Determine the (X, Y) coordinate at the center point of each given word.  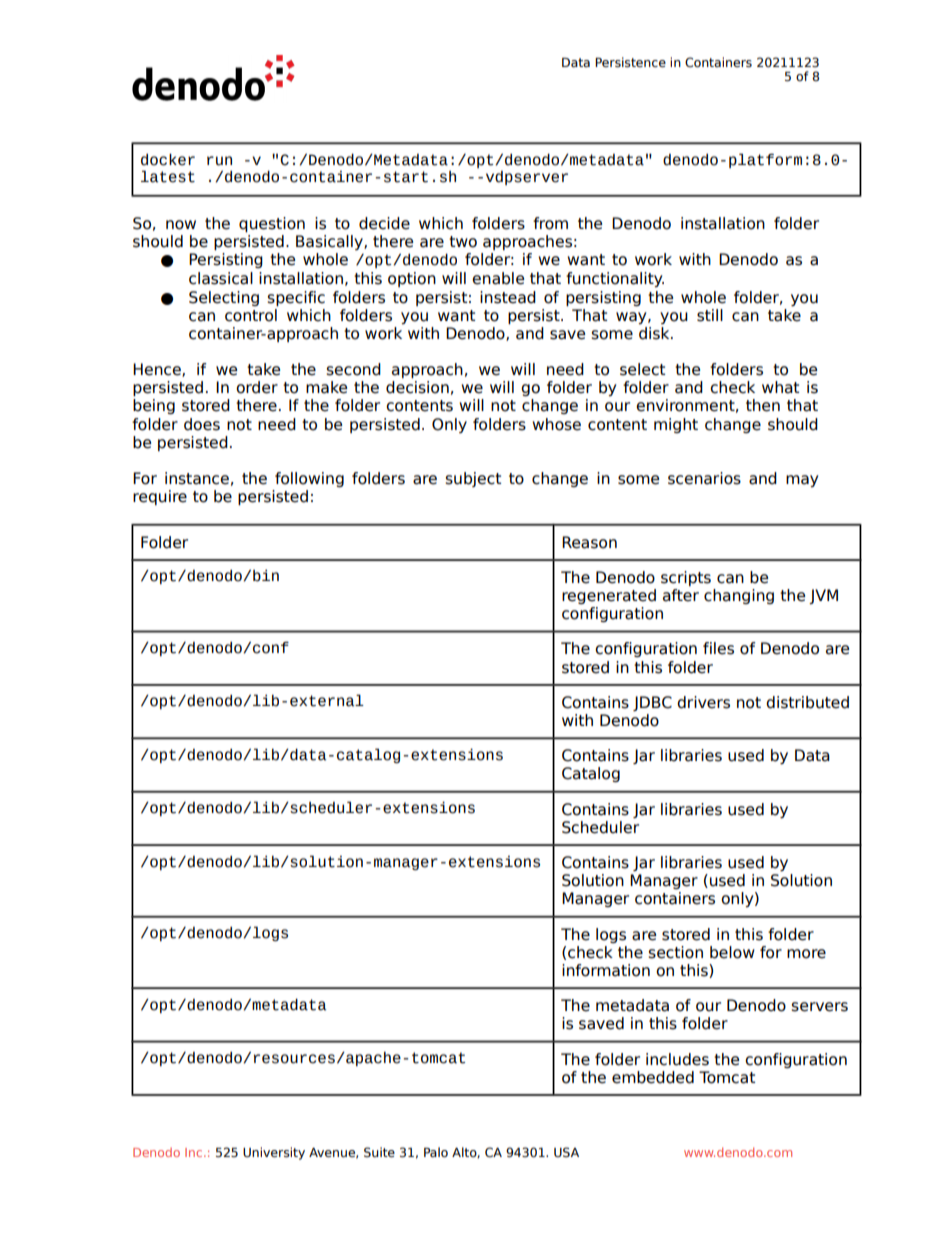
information (606, 970)
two (463, 242)
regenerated (609, 596)
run (219, 161)
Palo (436, 1152)
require (160, 497)
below (732, 952)
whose (556, 424)
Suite (379, 1152)
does (202, 424)
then (763, 405)
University (274, 1153)
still (710, 315)
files (718, 648)
